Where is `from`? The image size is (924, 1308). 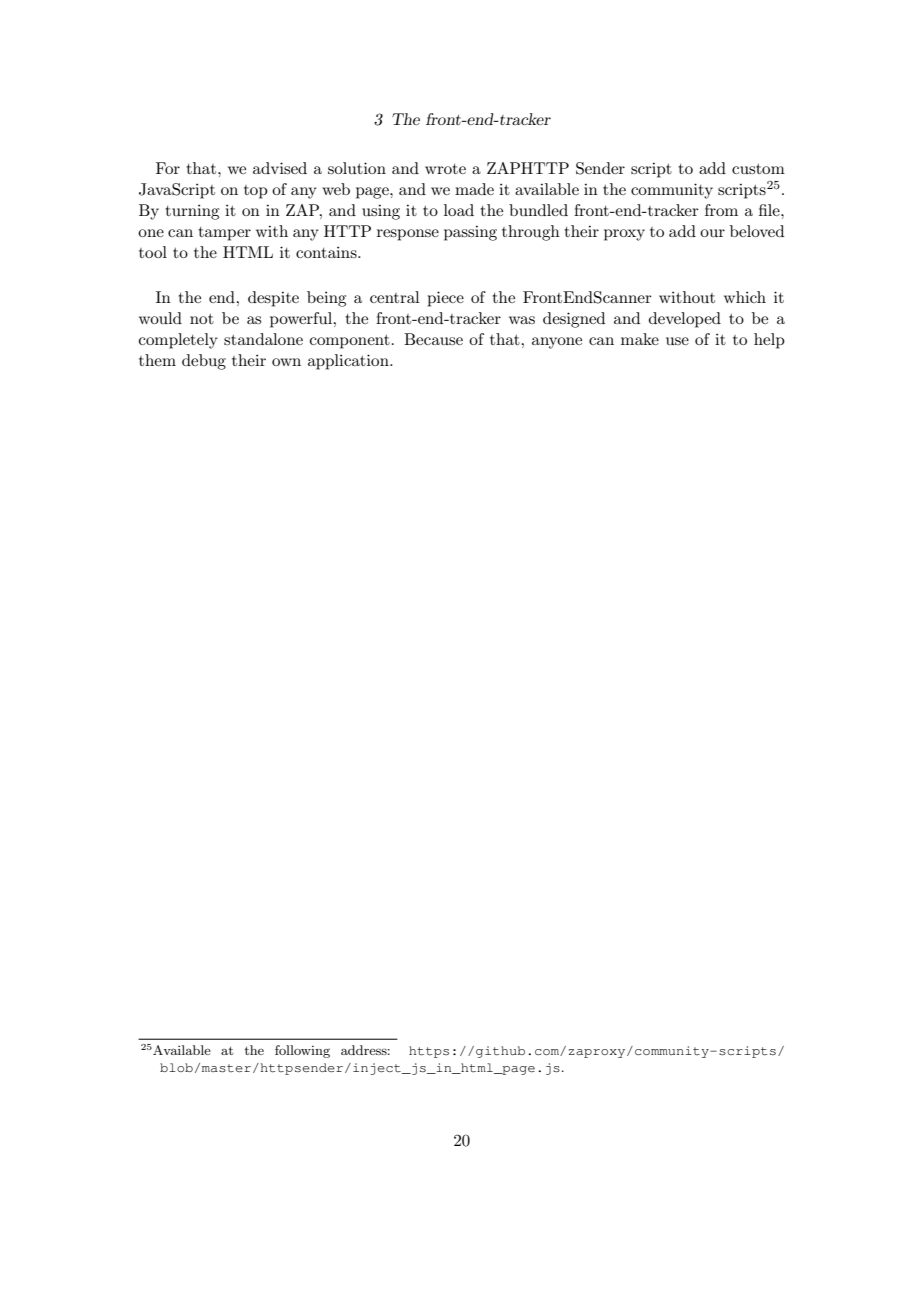 from is located at coordinates (721, 210).
